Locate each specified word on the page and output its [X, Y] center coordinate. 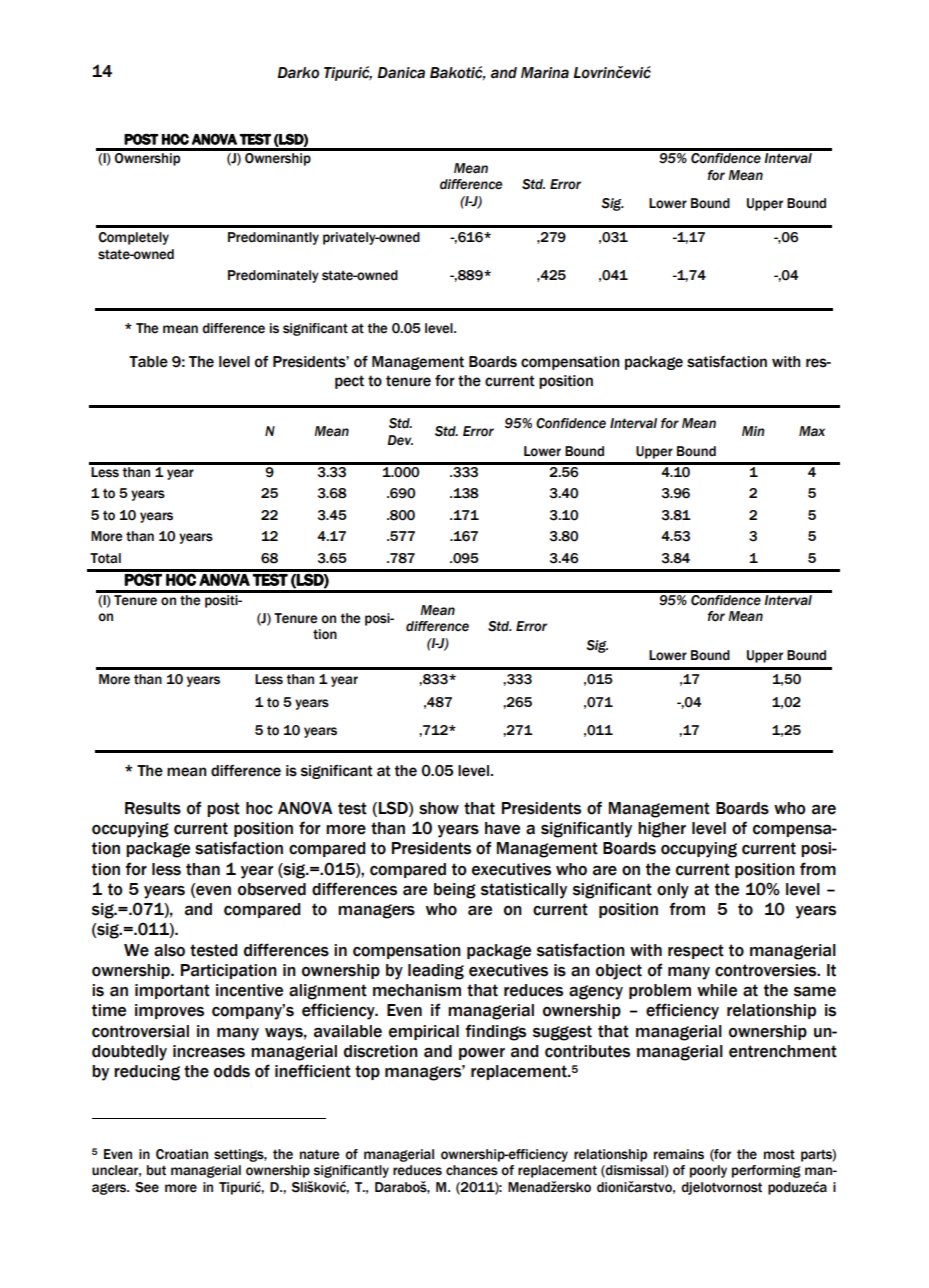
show [439, 808]
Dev [400, 440]
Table [148, 362]
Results [153, 808]
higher [662, 830]
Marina [545, 73]
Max [812, 431]
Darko [298, 73]
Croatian [182, 1154]
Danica [401, 73]
